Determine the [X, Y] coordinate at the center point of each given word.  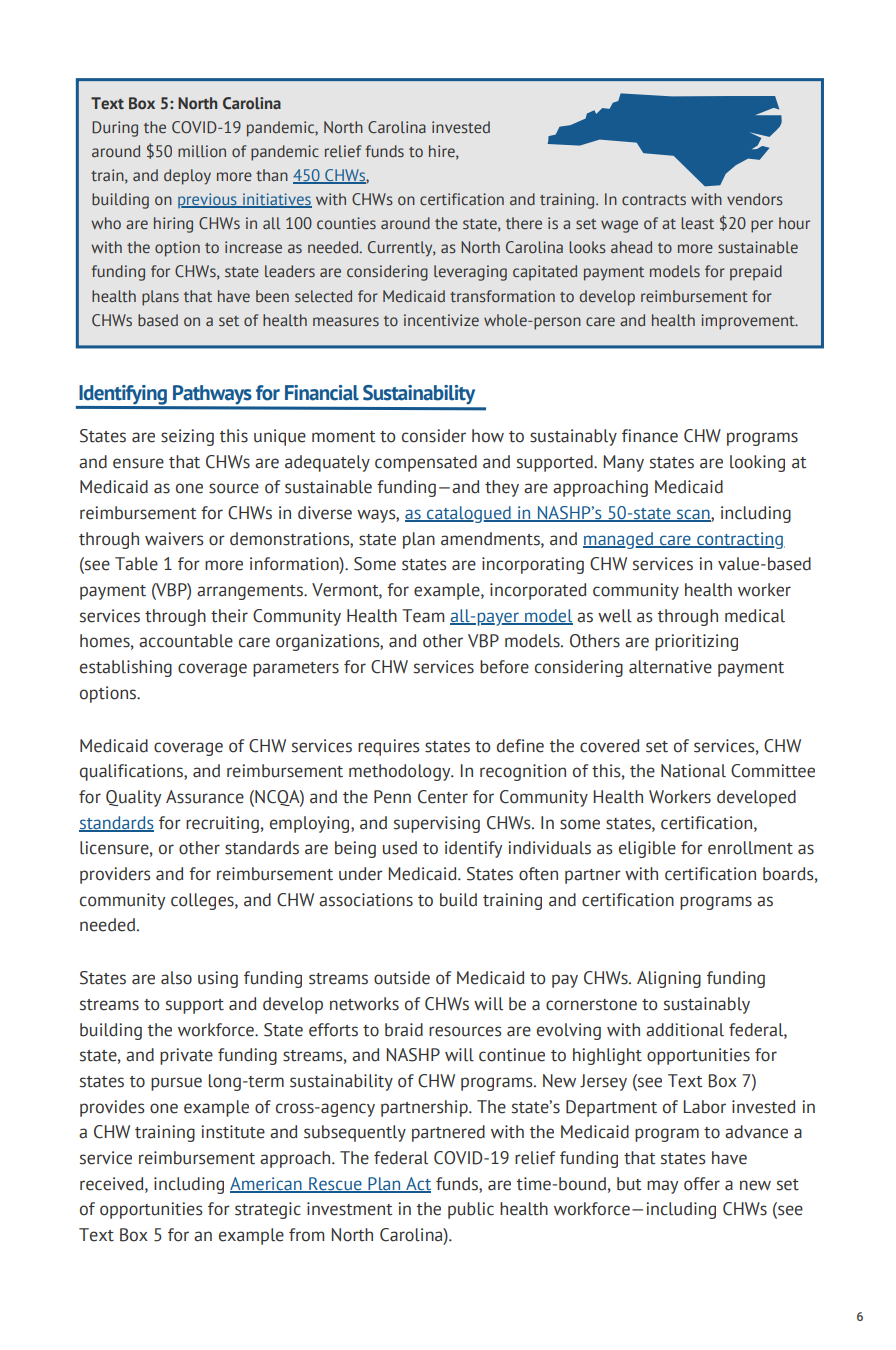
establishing [126, 668]
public [471, 1210]
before [504, 667]
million [202, 151]
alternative [670, 667]
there [524, 223]
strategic [268, 1210]
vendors [755, 199]
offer [702, 1184]
